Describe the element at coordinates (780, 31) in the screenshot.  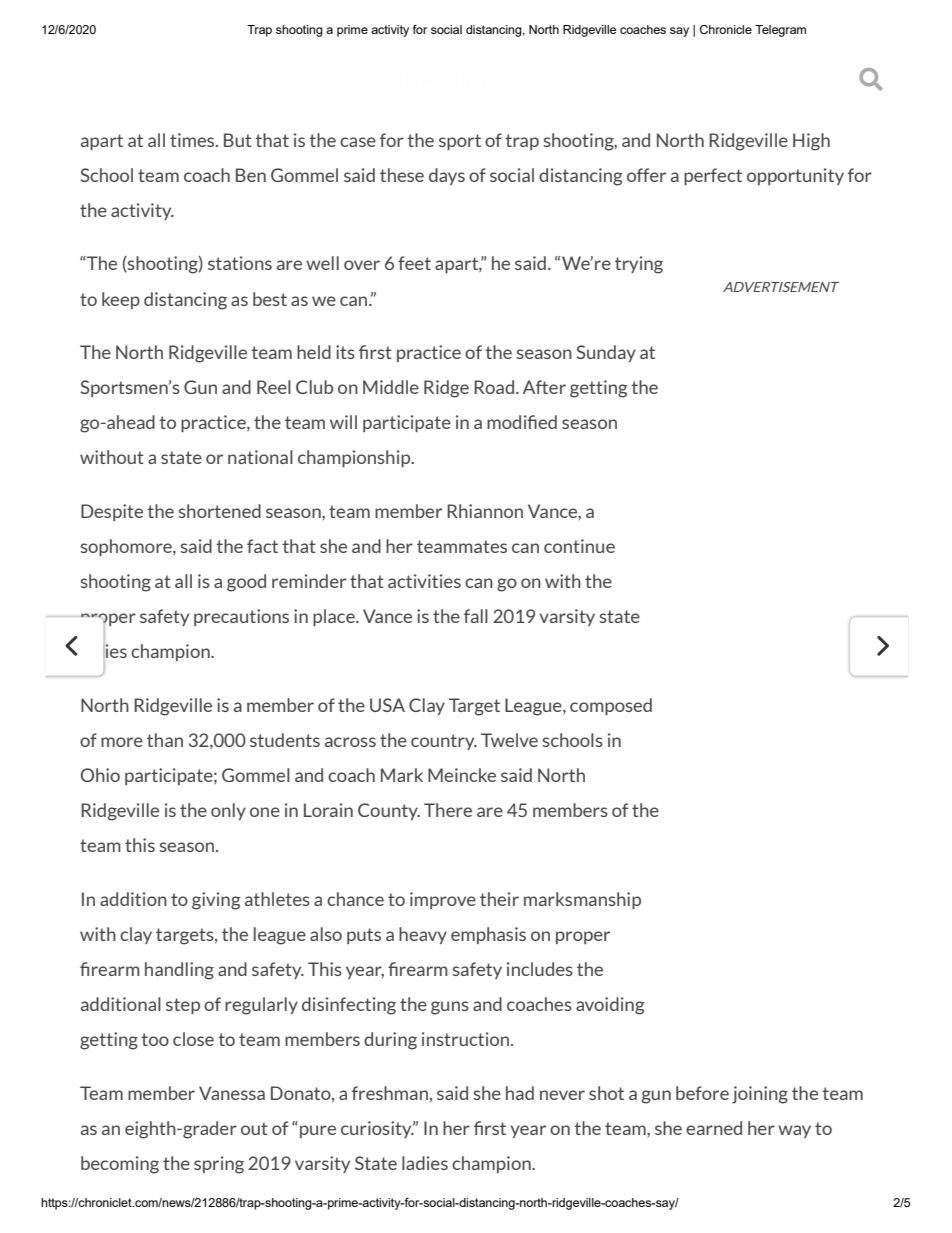
I see `Telegram` at that location.
